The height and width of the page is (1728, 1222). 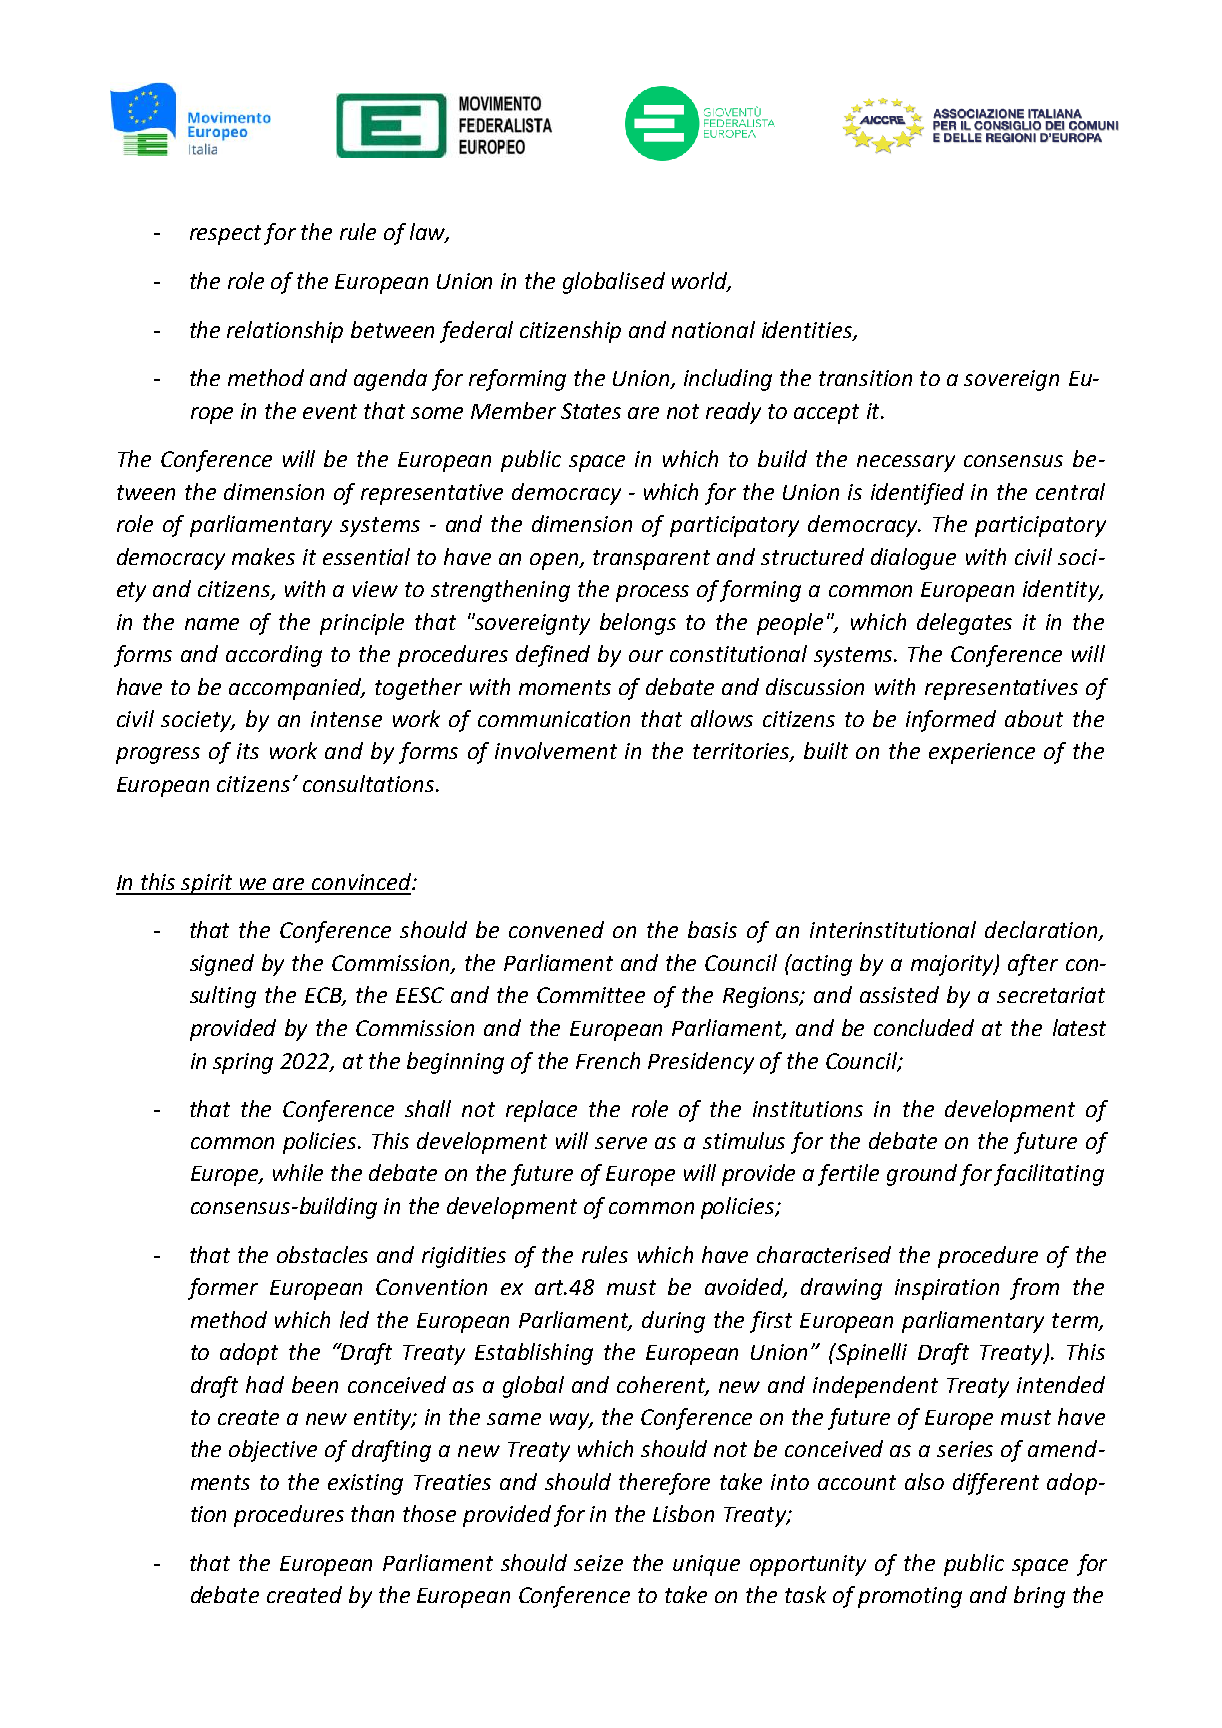 I want to click on during, so click(x=673, y=1322).
